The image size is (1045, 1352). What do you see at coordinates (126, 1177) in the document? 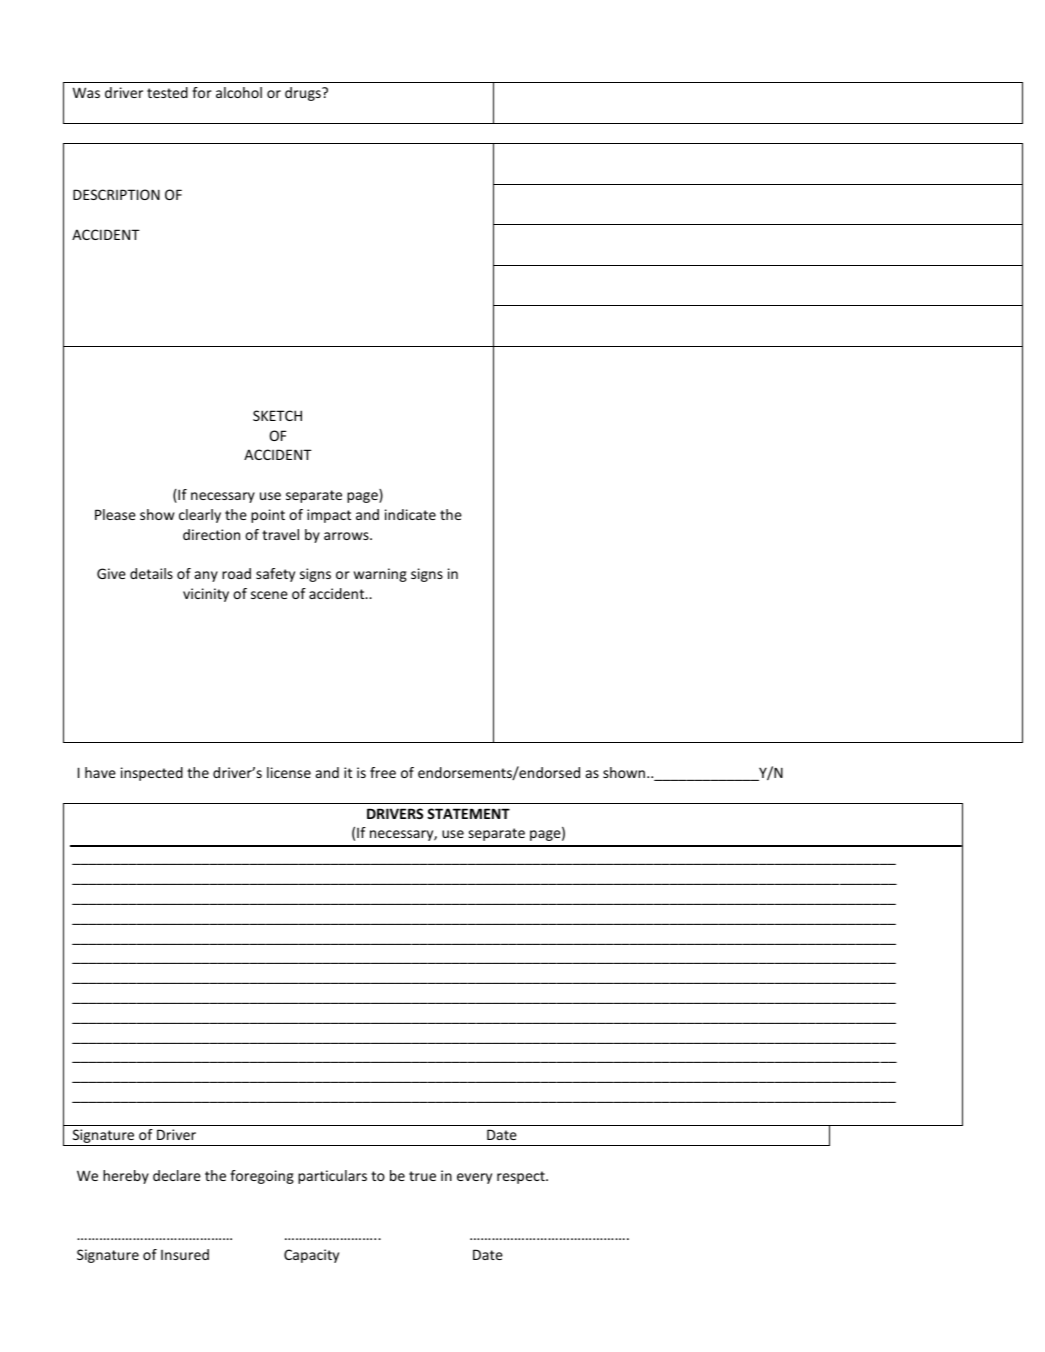
I see `hereby` at bounding box center [126, 1177].
